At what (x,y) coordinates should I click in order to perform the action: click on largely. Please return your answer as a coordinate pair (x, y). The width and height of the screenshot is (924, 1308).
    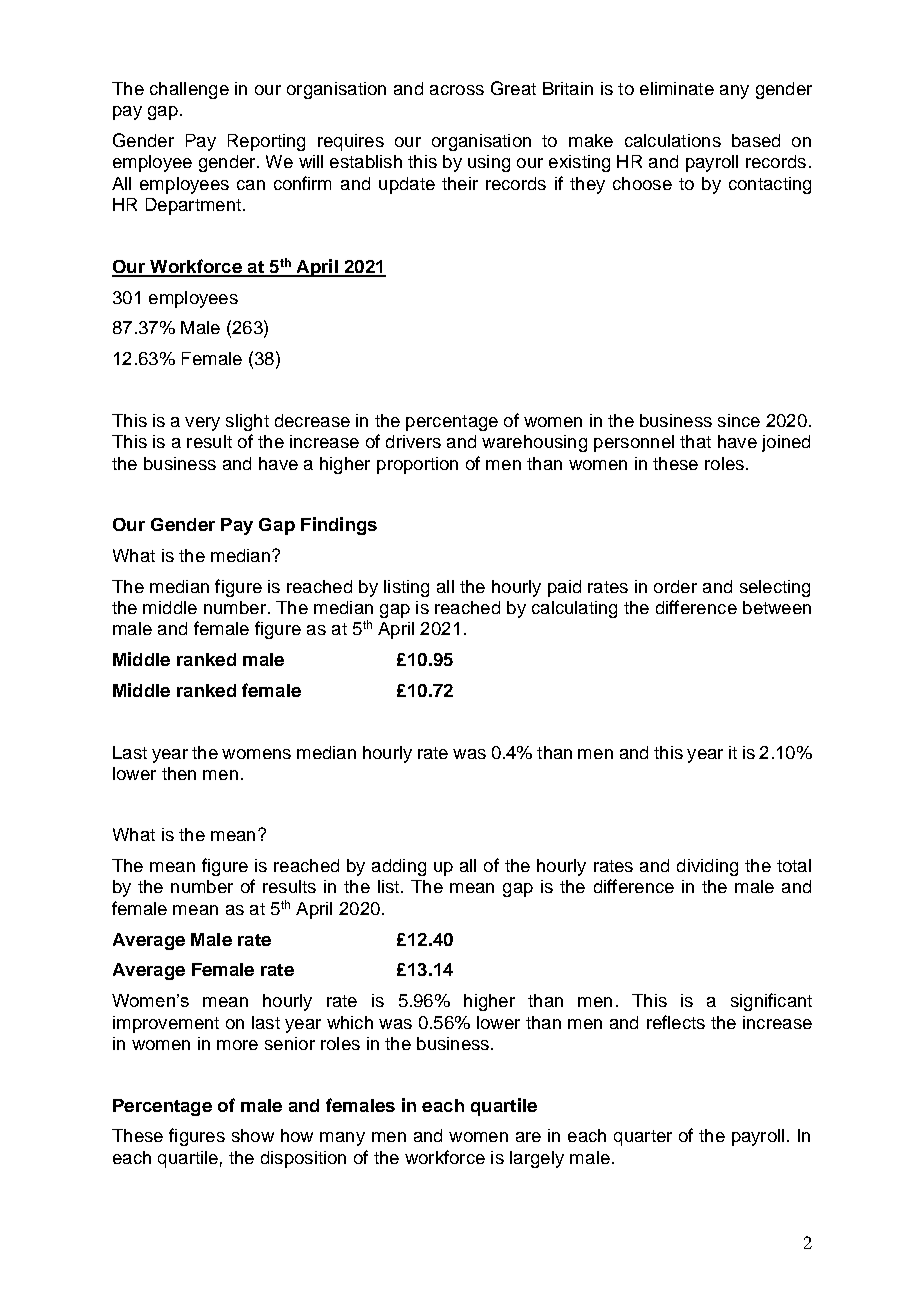
    Looking at the image, I should click on (537, 1159).
